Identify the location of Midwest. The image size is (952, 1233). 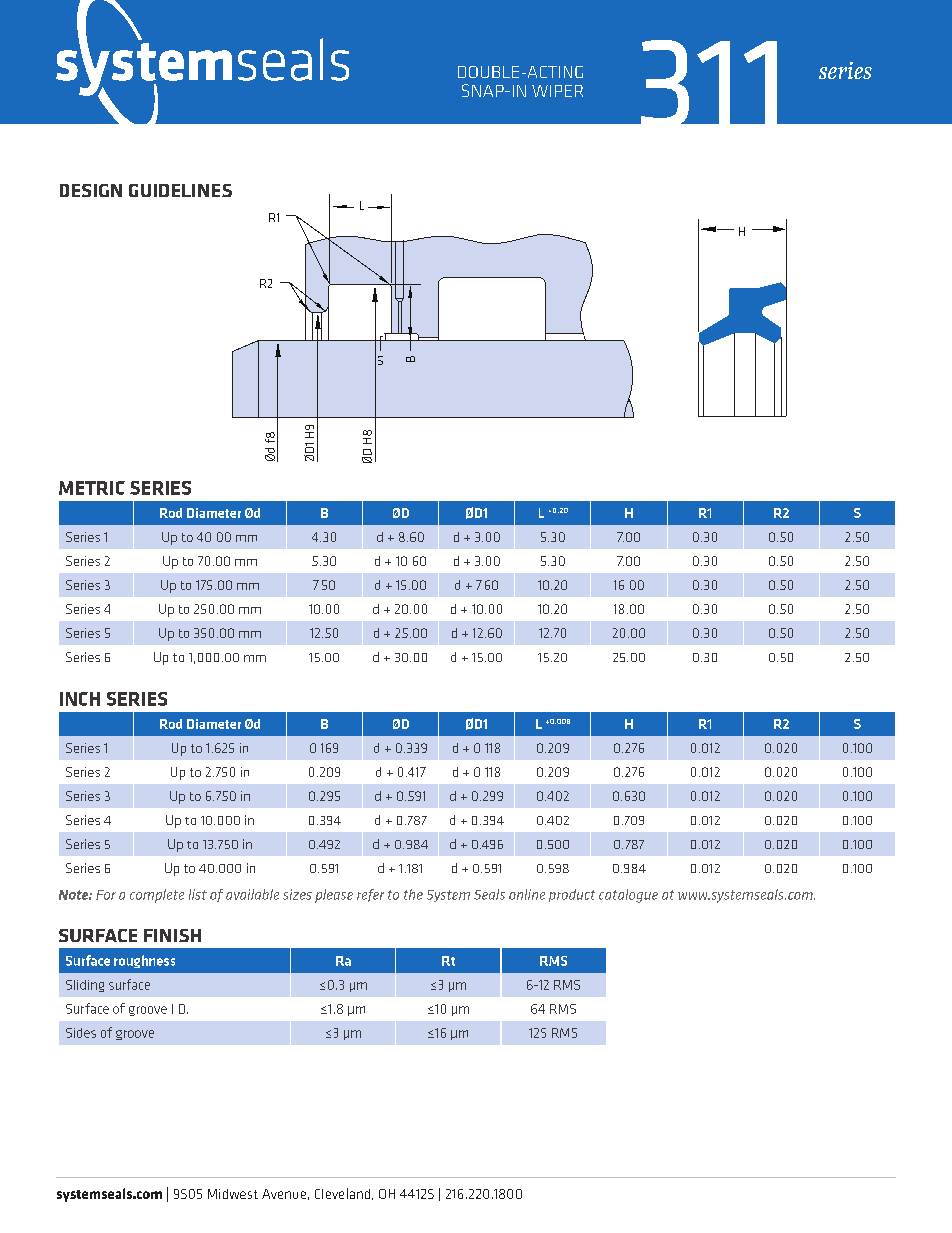
(233, 1194).
